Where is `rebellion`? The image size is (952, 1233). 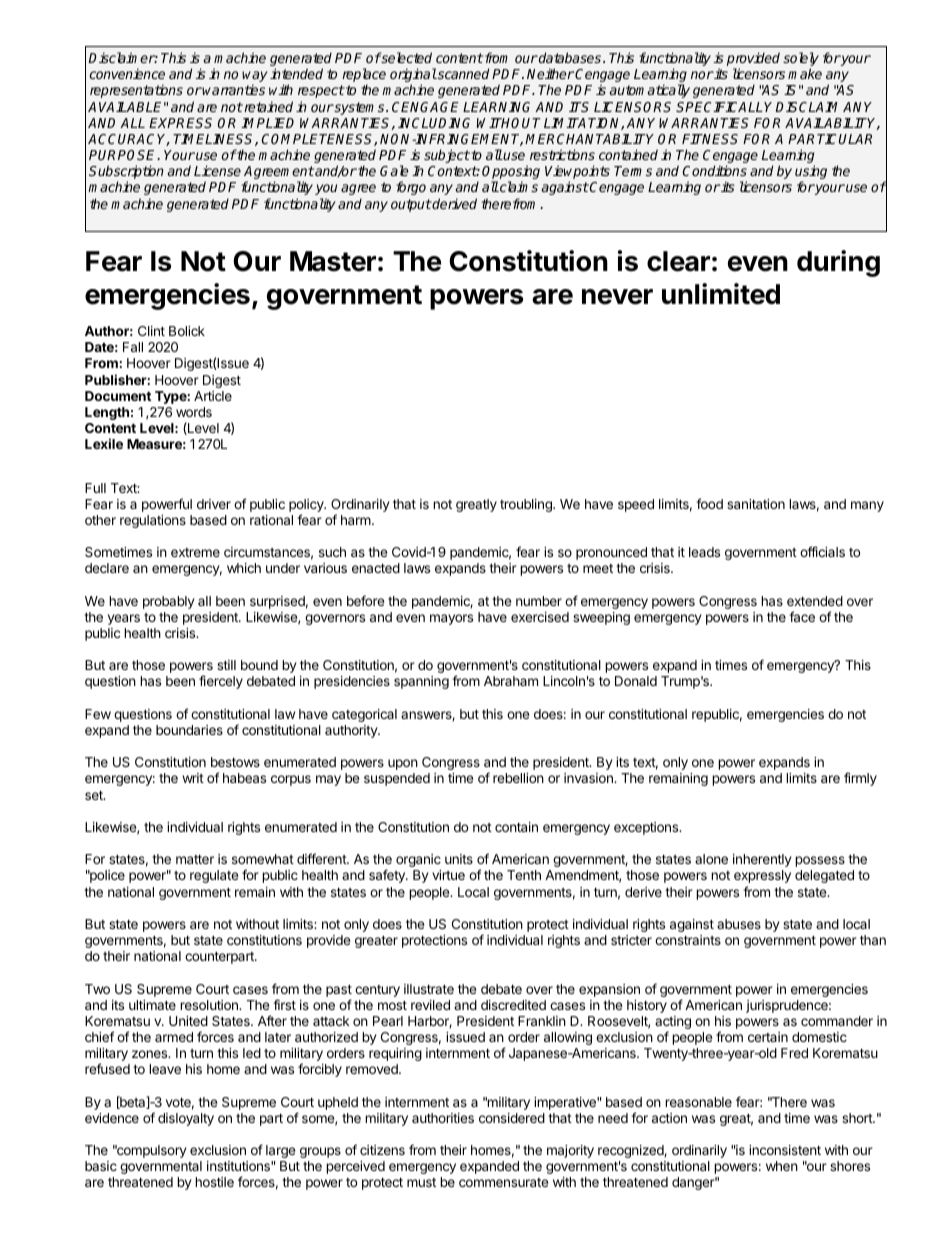 rebellion is located at coordinates (518, 778).
